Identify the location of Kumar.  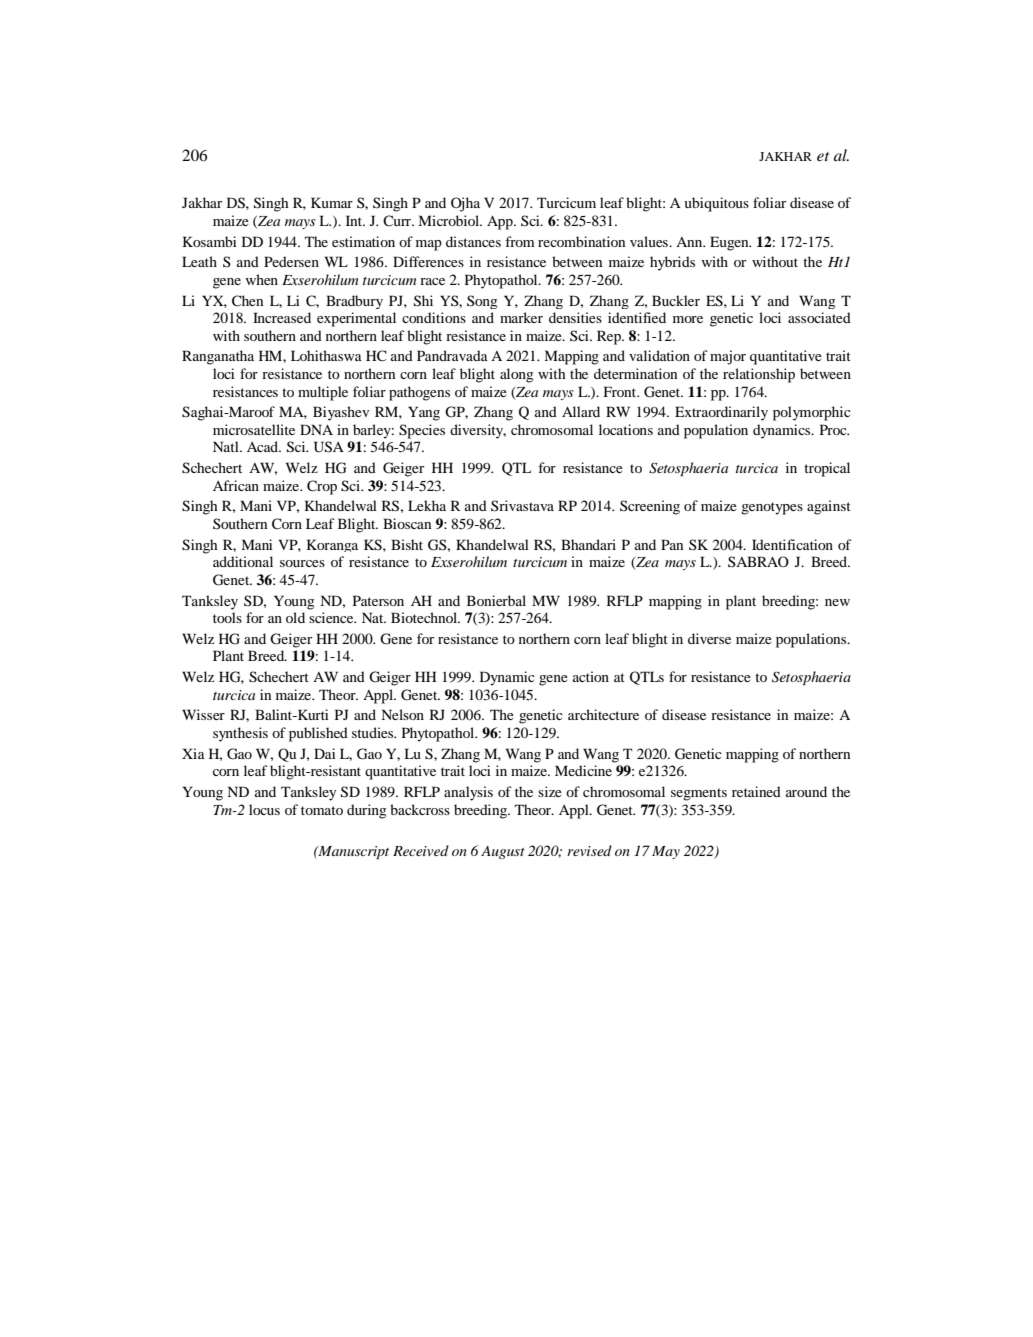
(332, 202).
